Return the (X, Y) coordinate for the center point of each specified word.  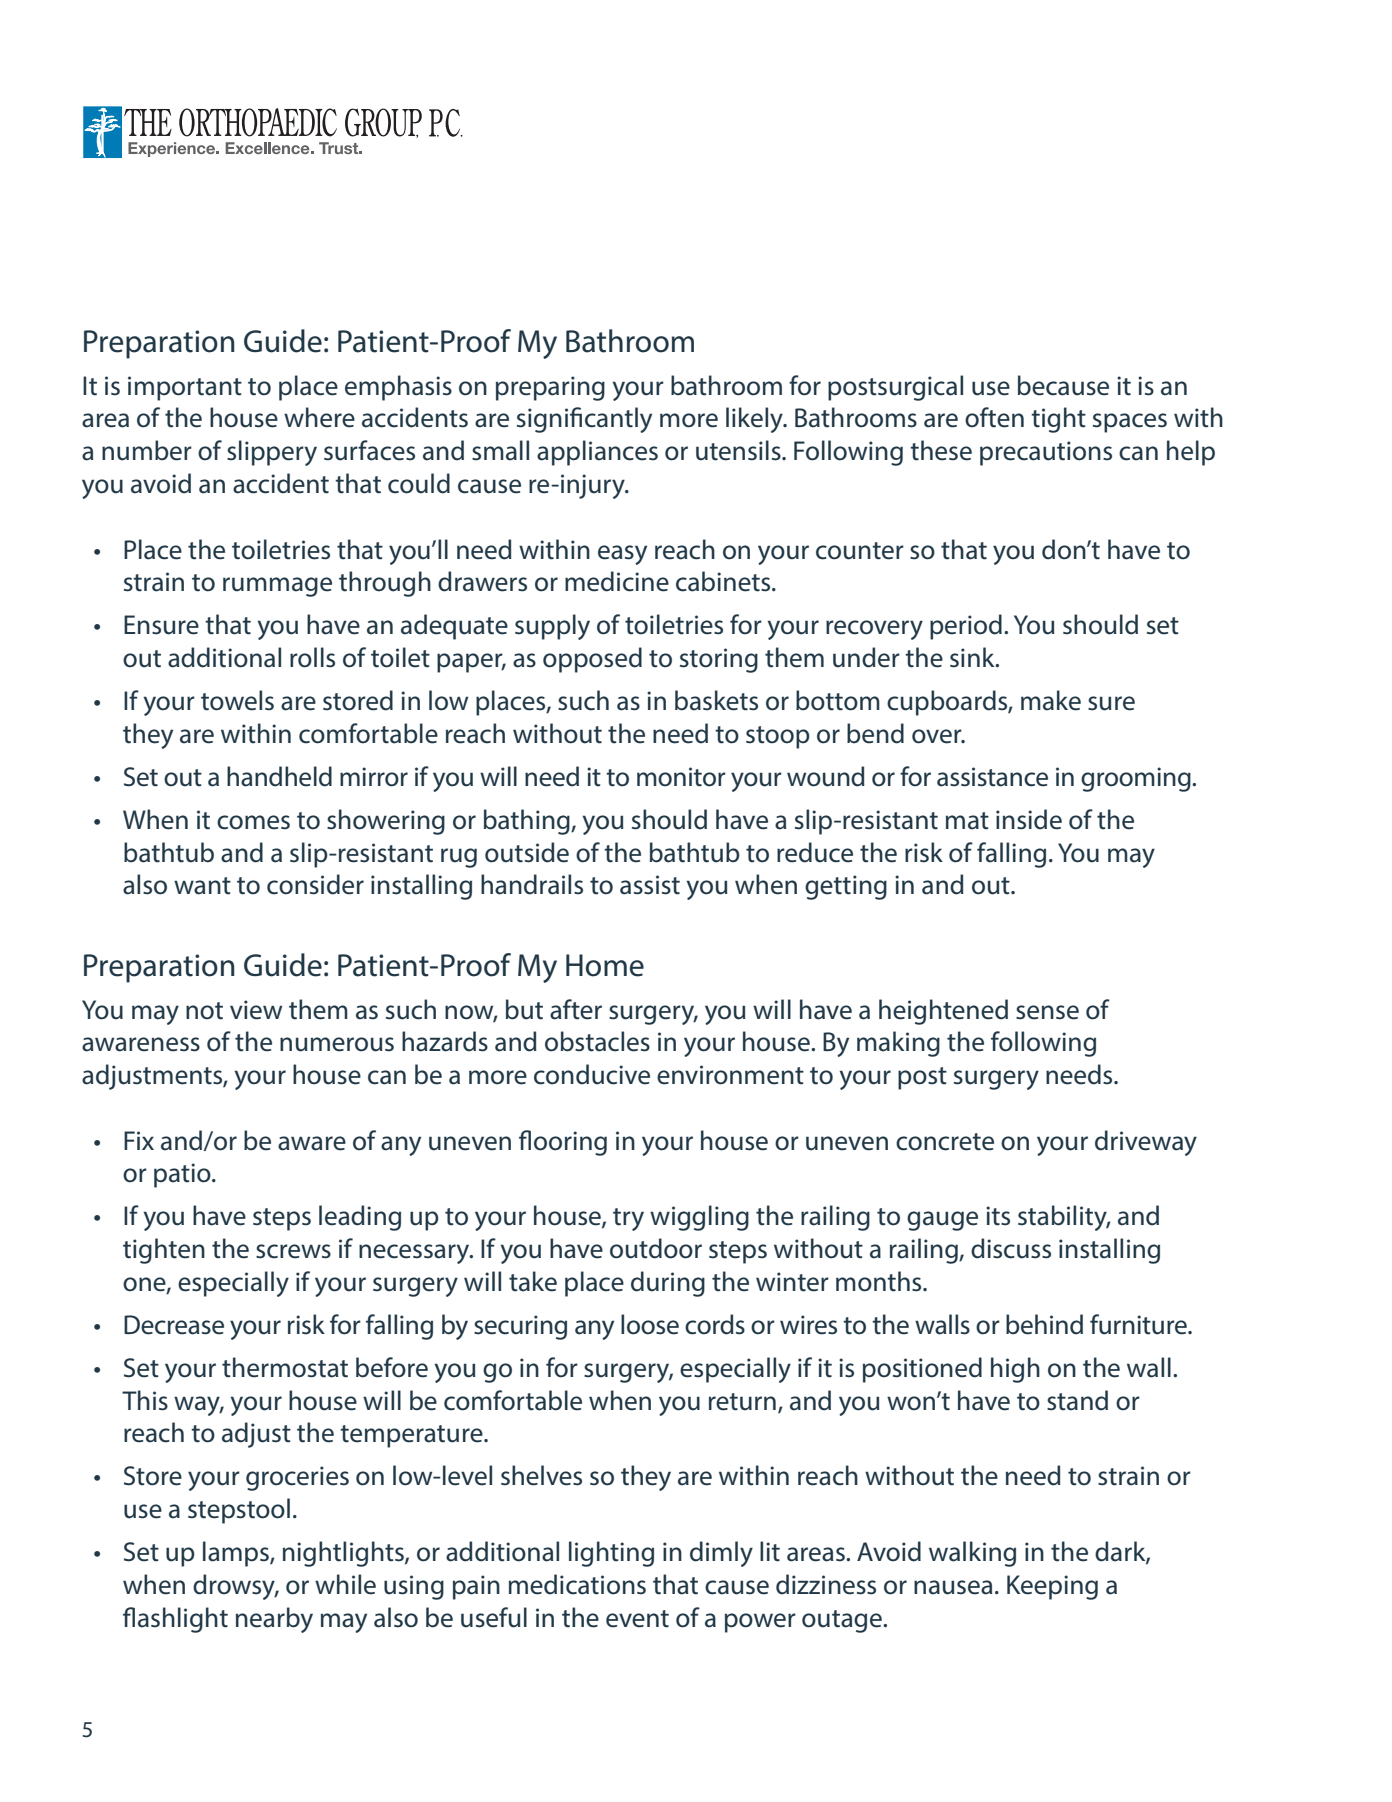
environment (730, 1075)
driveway (1146, 1143)
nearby (274, 1620)
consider (315, 884)
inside (1029, 819)
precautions (1046, 453)
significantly (584, 420)
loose (650, 1324)
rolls (312, 657)
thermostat (285, 1367)
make (1051, 700)
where (319, 417)
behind (1044, 1324)
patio (183, 1175)
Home (605, 965)
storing (719, 660)
